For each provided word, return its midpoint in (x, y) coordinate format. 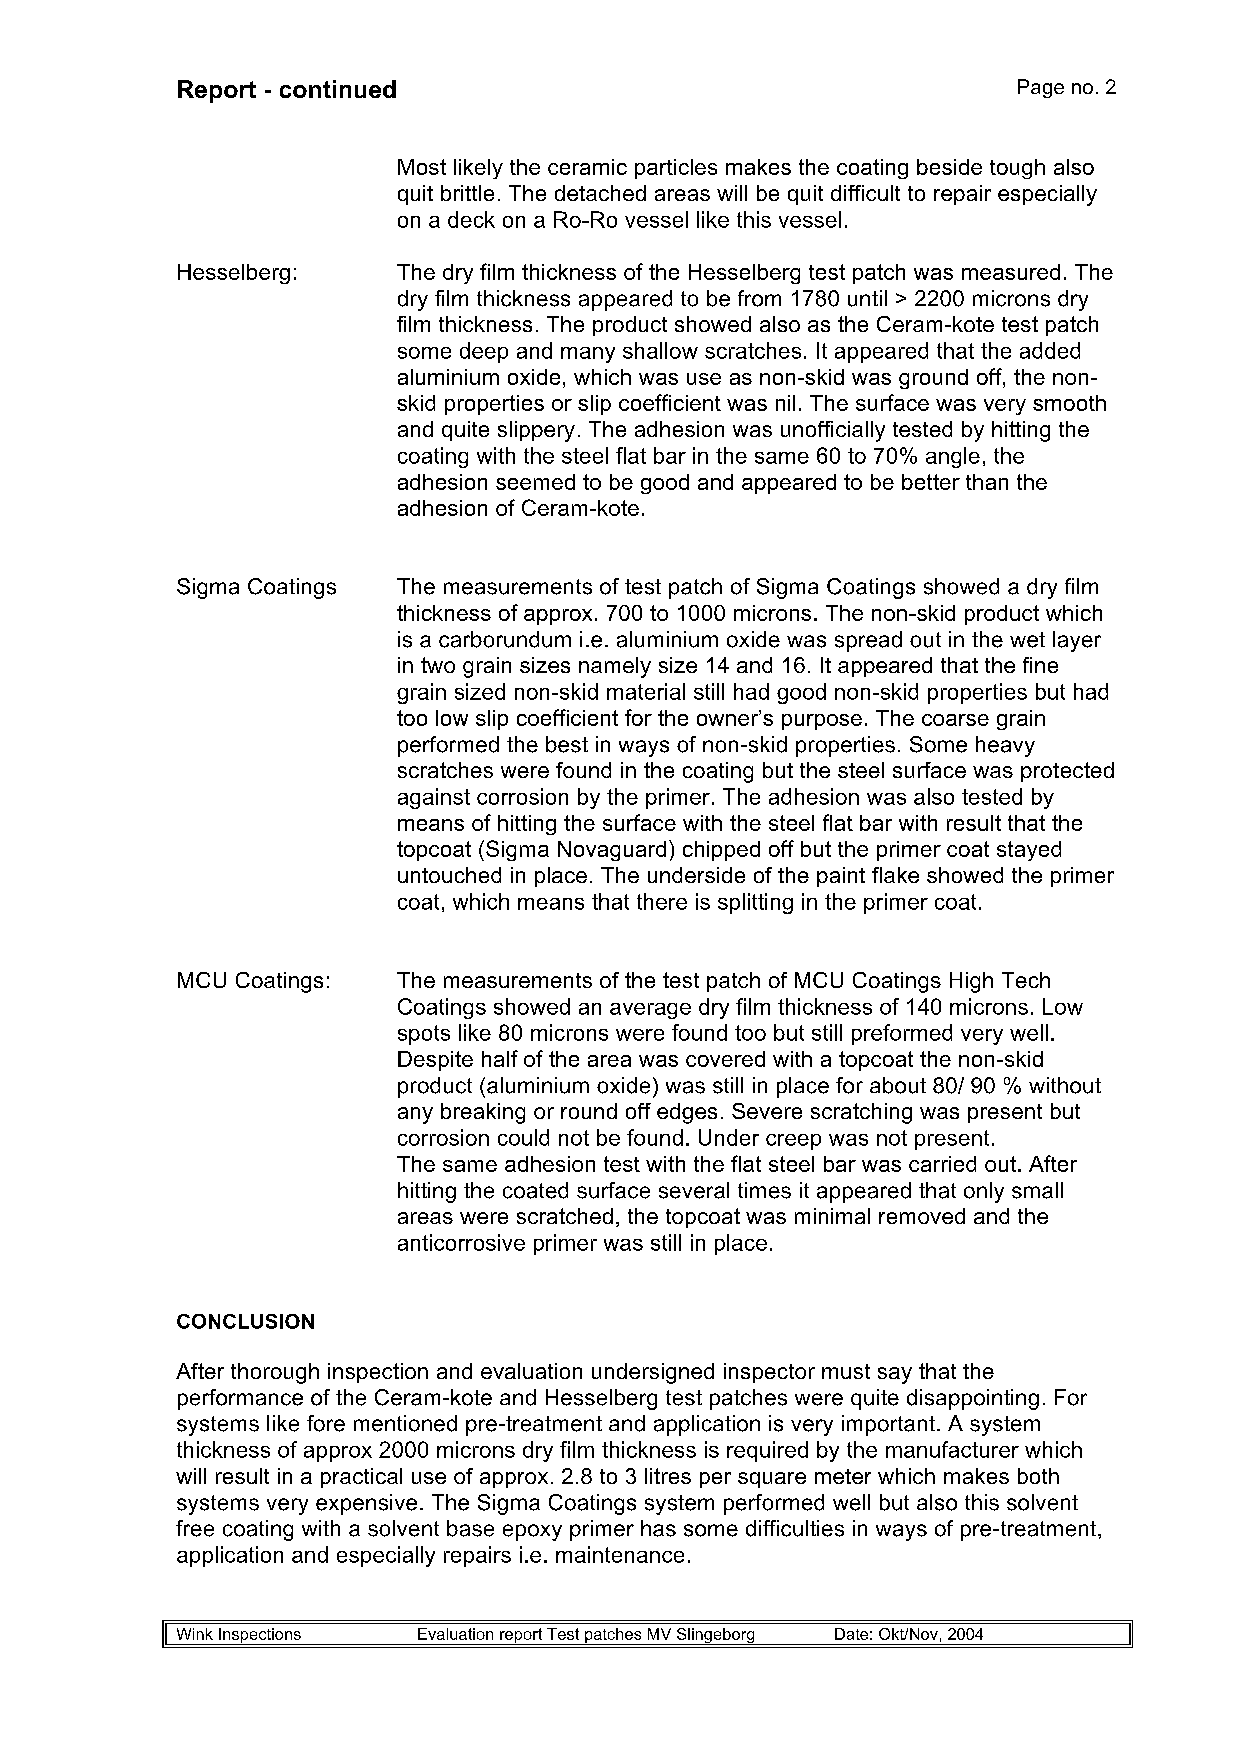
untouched (449, 875)
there (662, 901)
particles (676, 169)
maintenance (620, 1554)
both (1038, 1476)
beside (949, 167)
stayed (1029, 851)
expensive (366, 1504)
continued (338, 89)
